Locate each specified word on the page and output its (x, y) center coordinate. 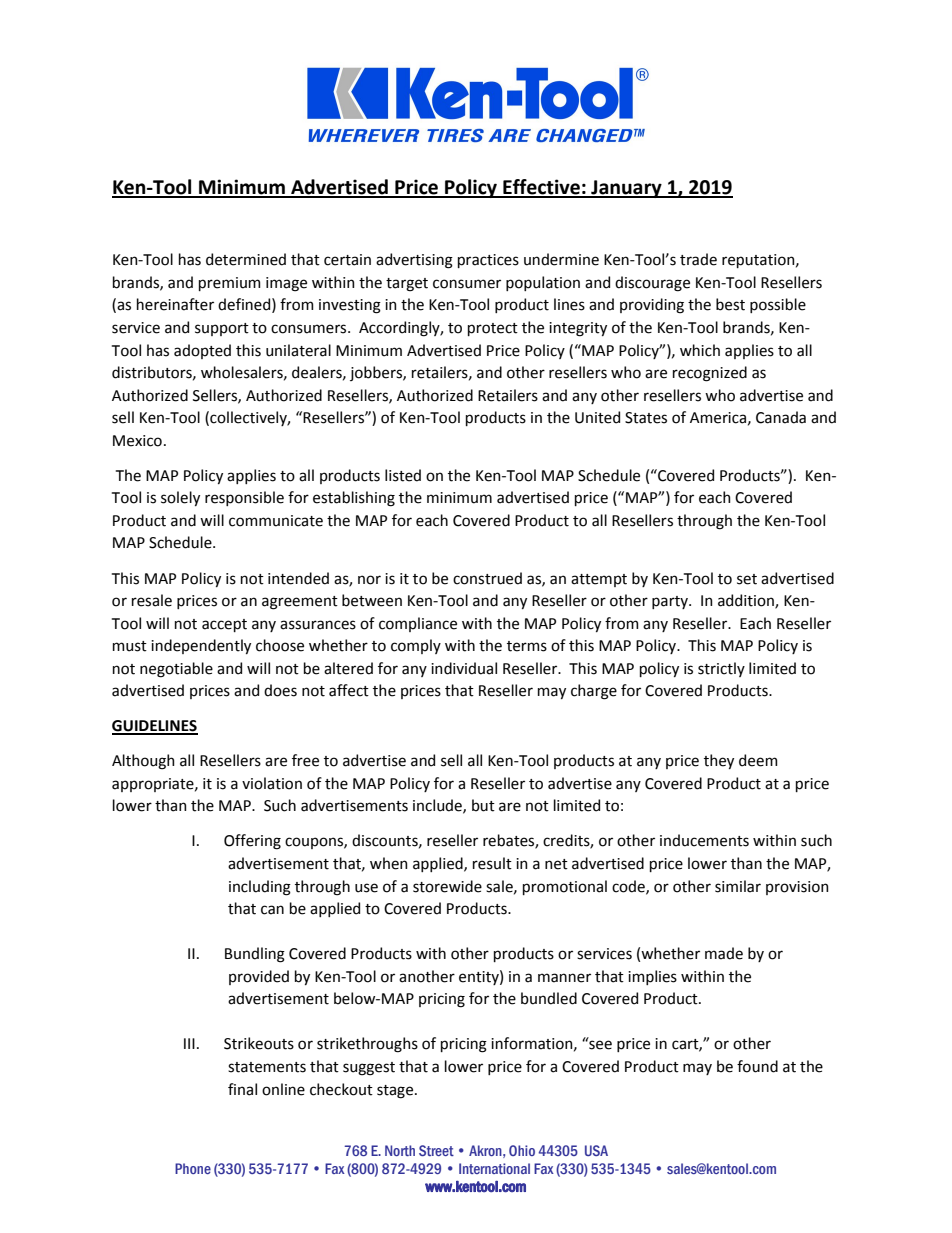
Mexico (137, 441)
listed (403, 475)
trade (698, 259)
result (492, 863)
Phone (193, 1168)
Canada (781, 417)
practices (488, 261)
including (260, 888)
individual (464, 668)
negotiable (176, 670)
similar (738, 886)
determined (246, 259)
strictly (721, 669)
